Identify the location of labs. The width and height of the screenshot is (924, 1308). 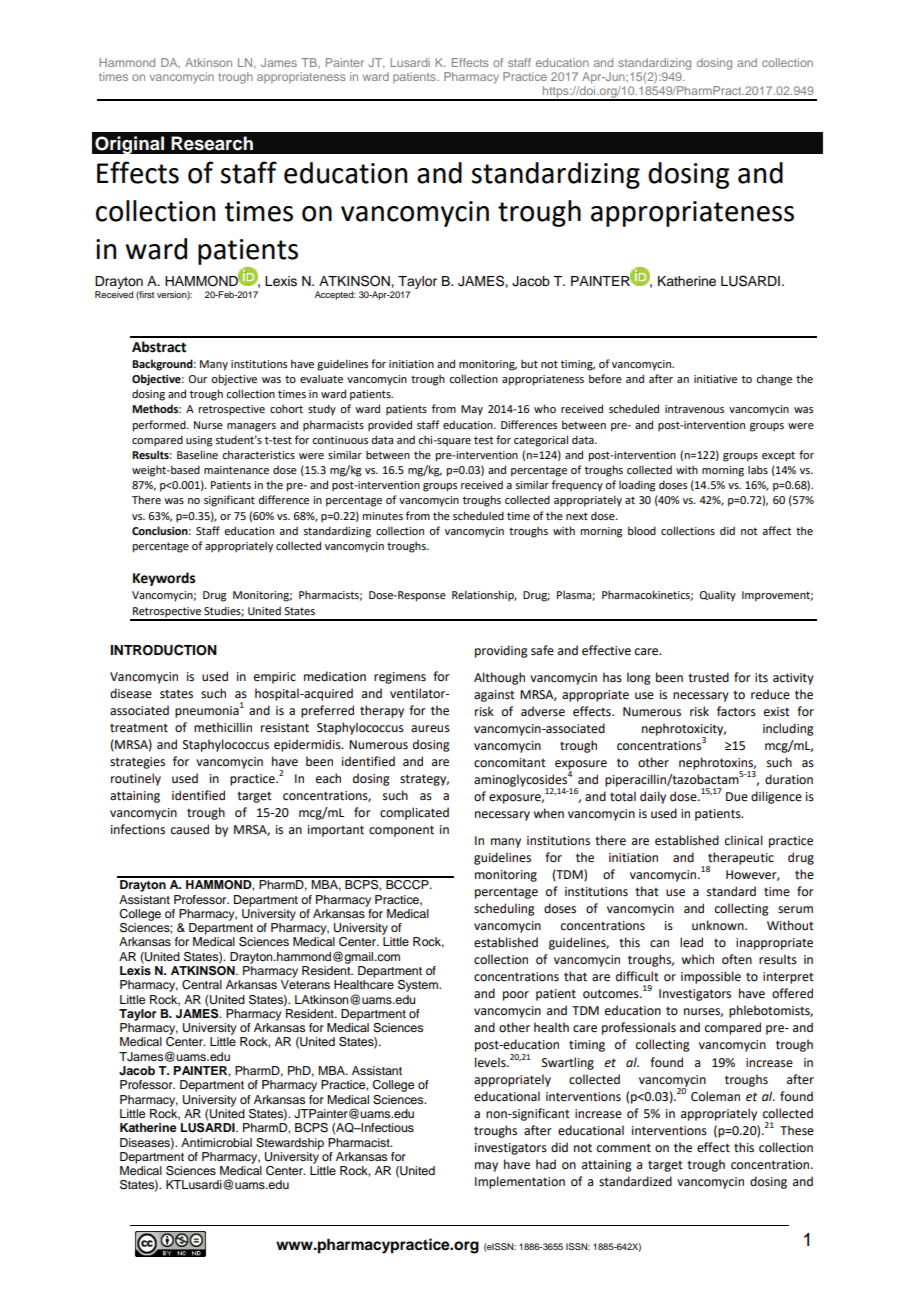
(758, 469).
